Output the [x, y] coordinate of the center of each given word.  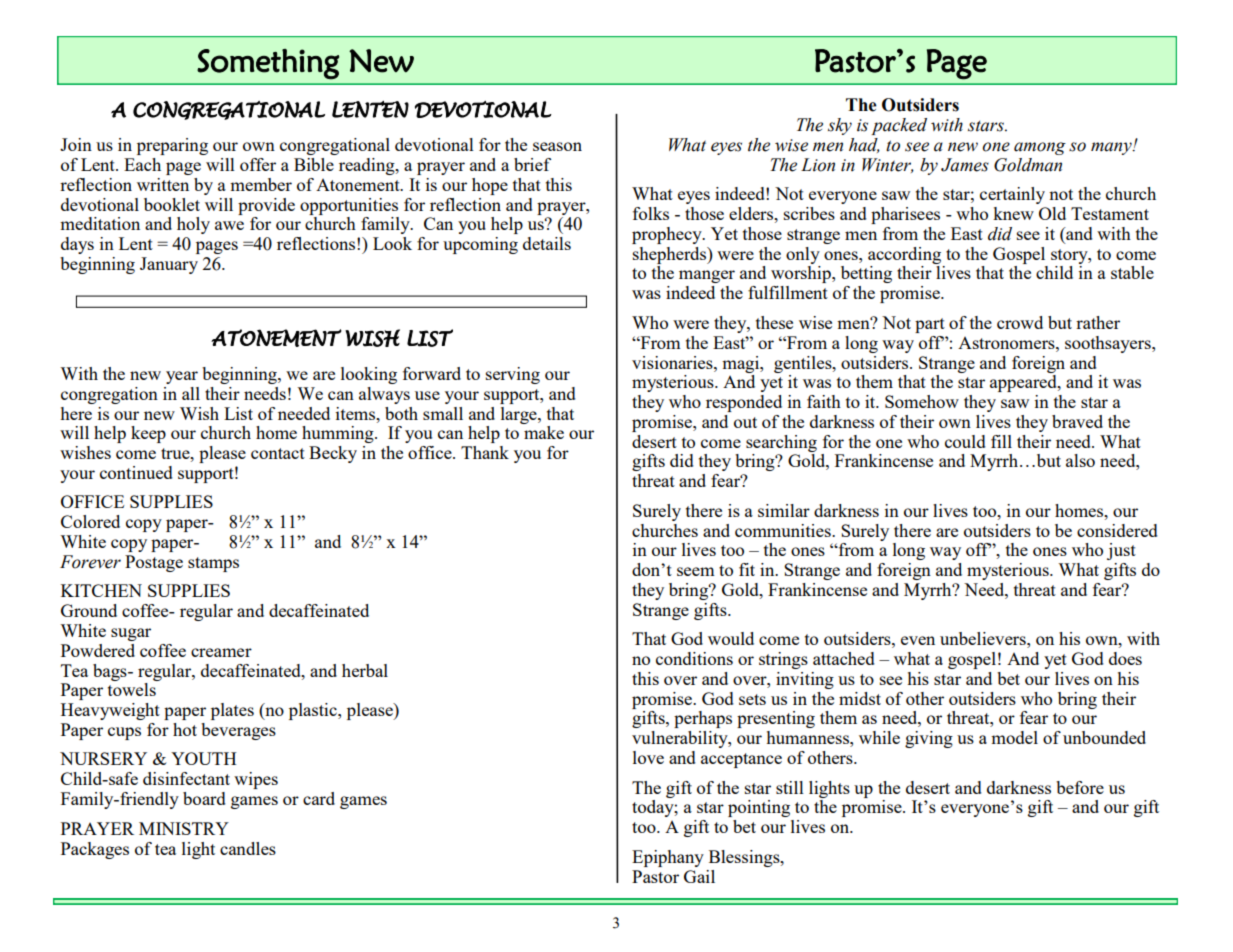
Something [268, 64]
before [1080, 787]
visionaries [673, 362]
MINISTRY [184, 828]
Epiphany [668, 858]
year [182, 377]
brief [532, 164]
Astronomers [1007, 343]
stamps [213, 564]
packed [899, 126]
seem [696, 571]
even [918, 640]
